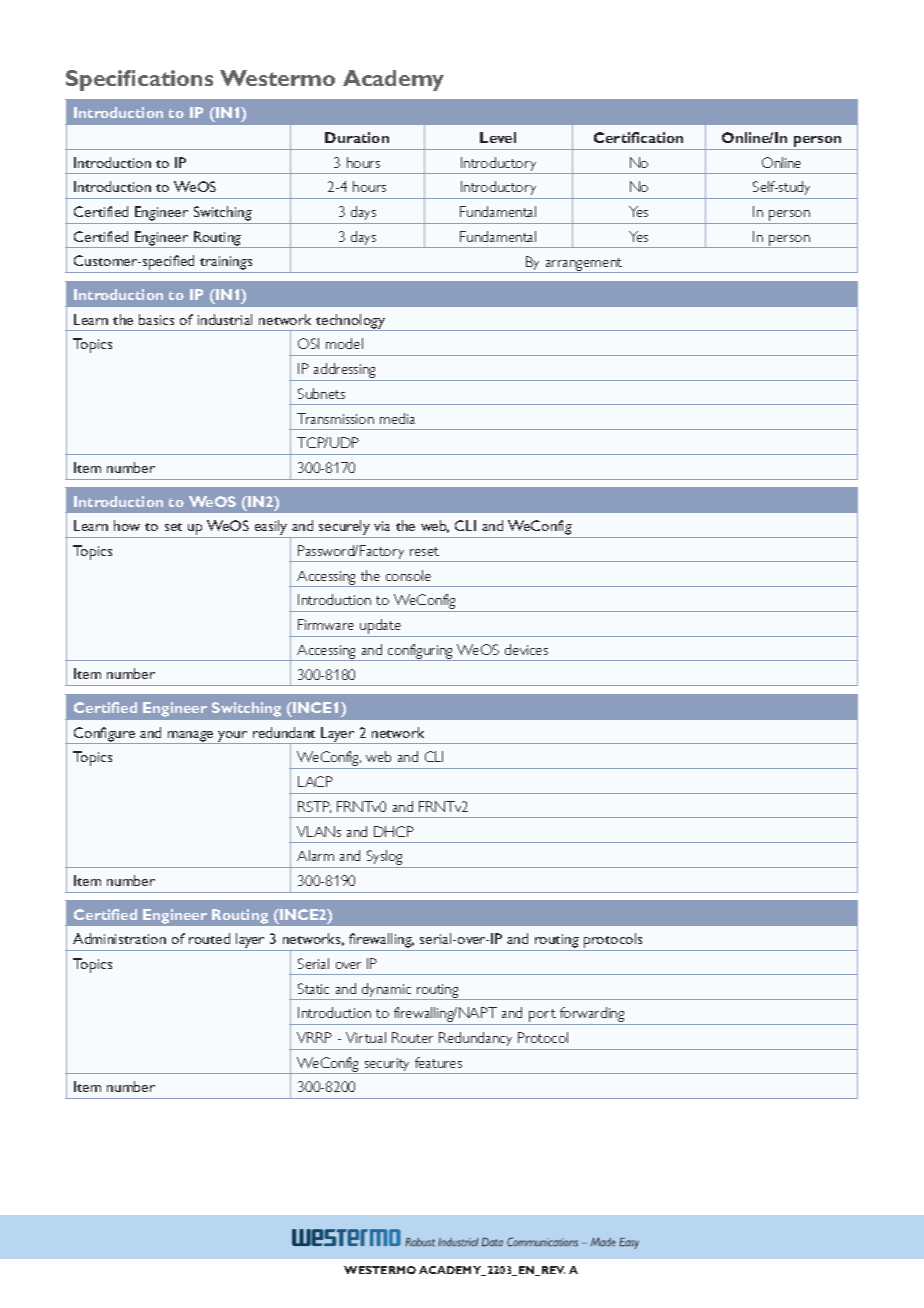 This screenshot has width=924, height=1308. What do you see at coordinates (592, 1016) in the screenshot?
I see `forwarding` at bounding box center [592, 1016].
